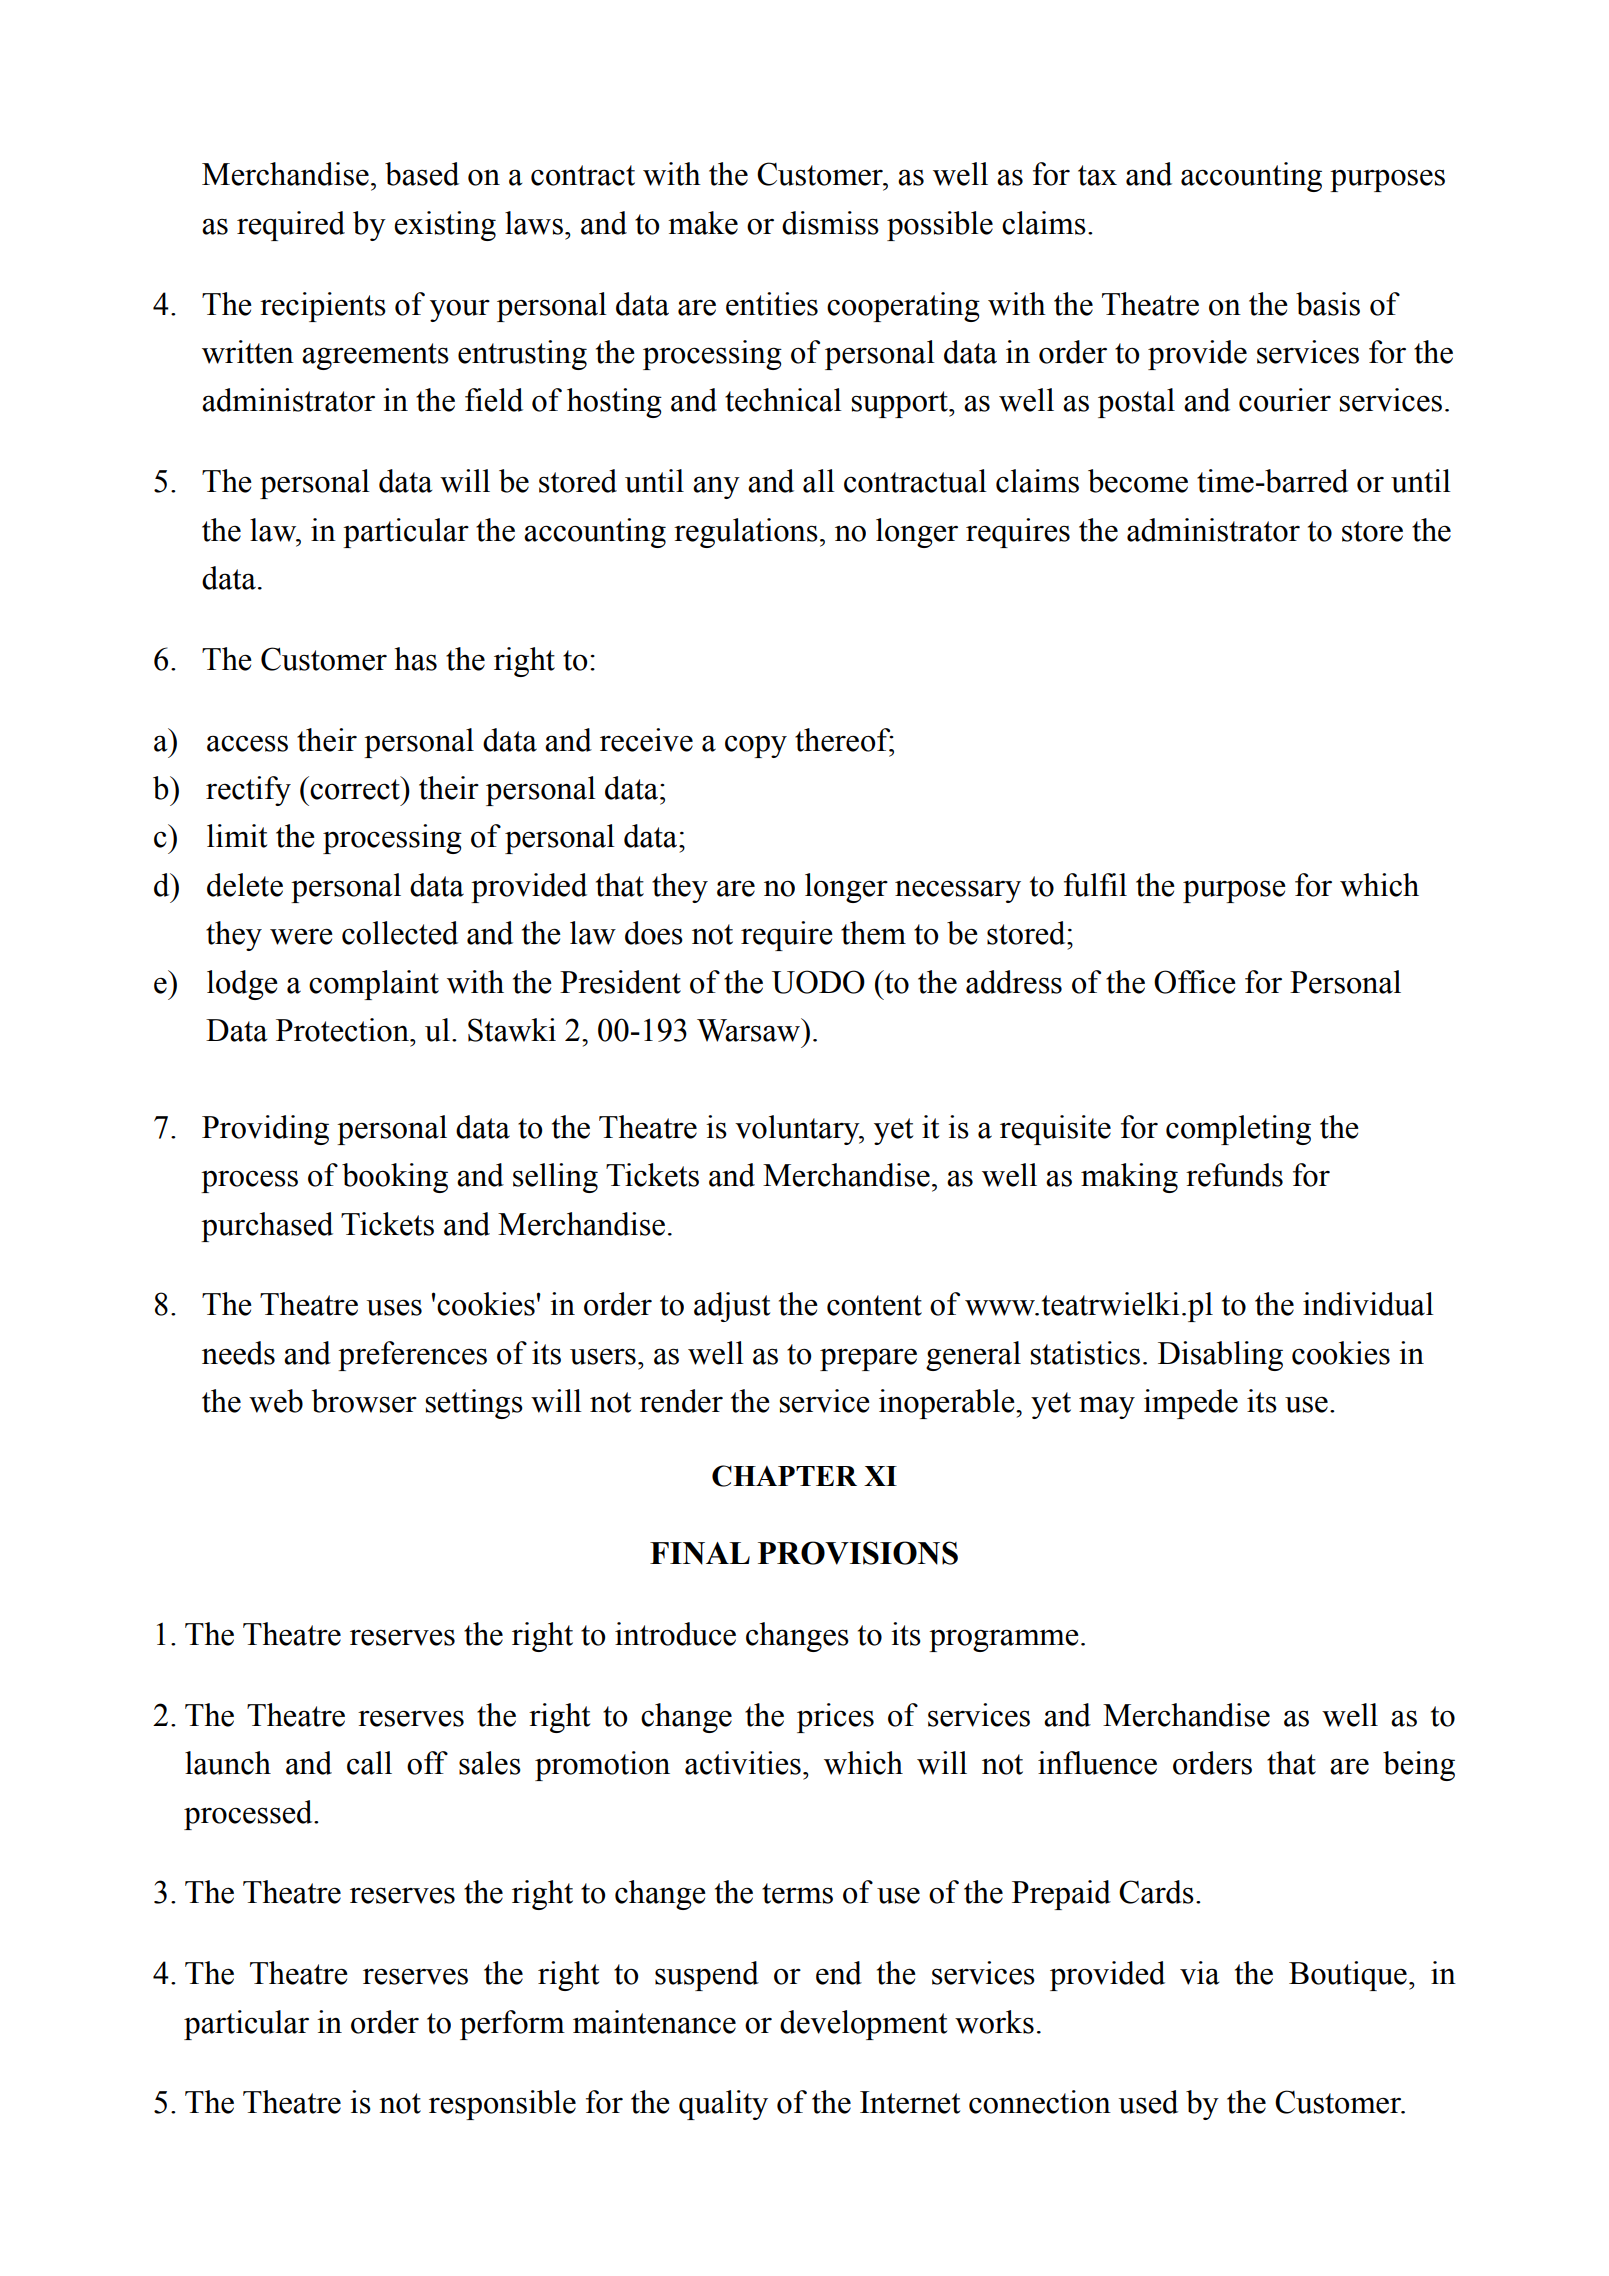 The width and height of the screenshot is (1609, 2276). What do you see at coordinates (374, 985) in the screenshot?
I see `complaint` at bounding box center [374, 985].
